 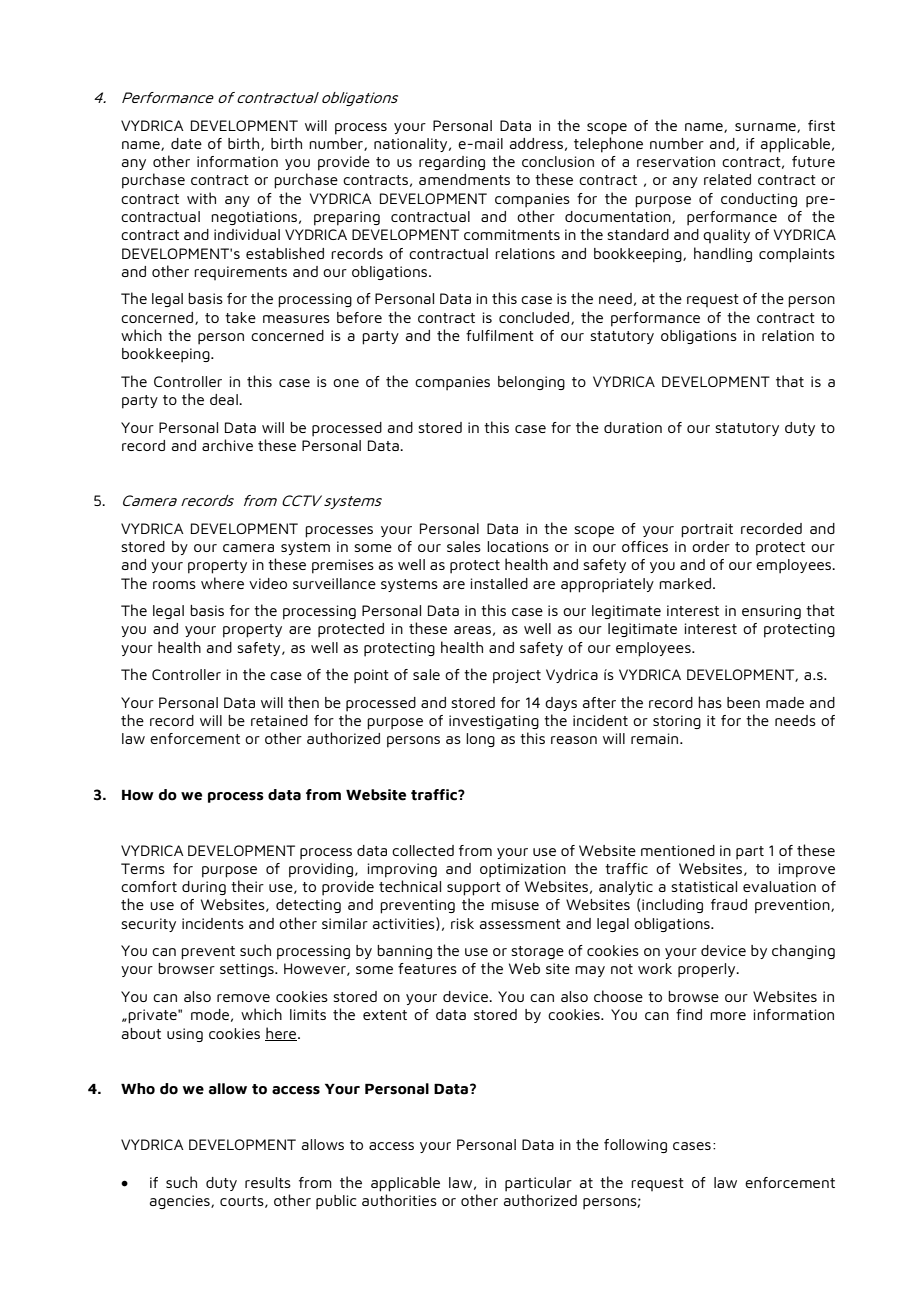 I want to click on date, so click(x=186, y=143).
